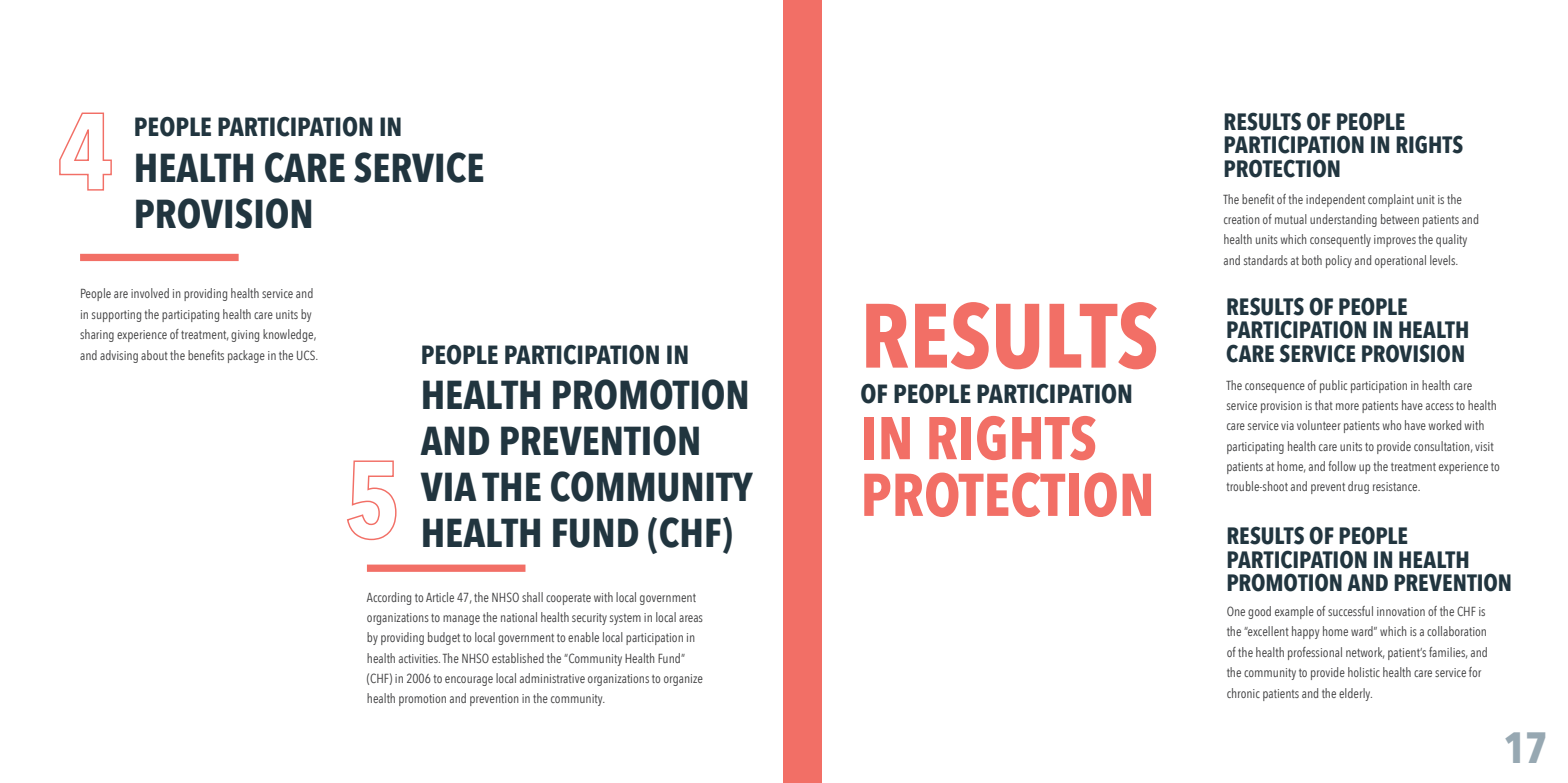  I want to click on package, so click(246, 356).
